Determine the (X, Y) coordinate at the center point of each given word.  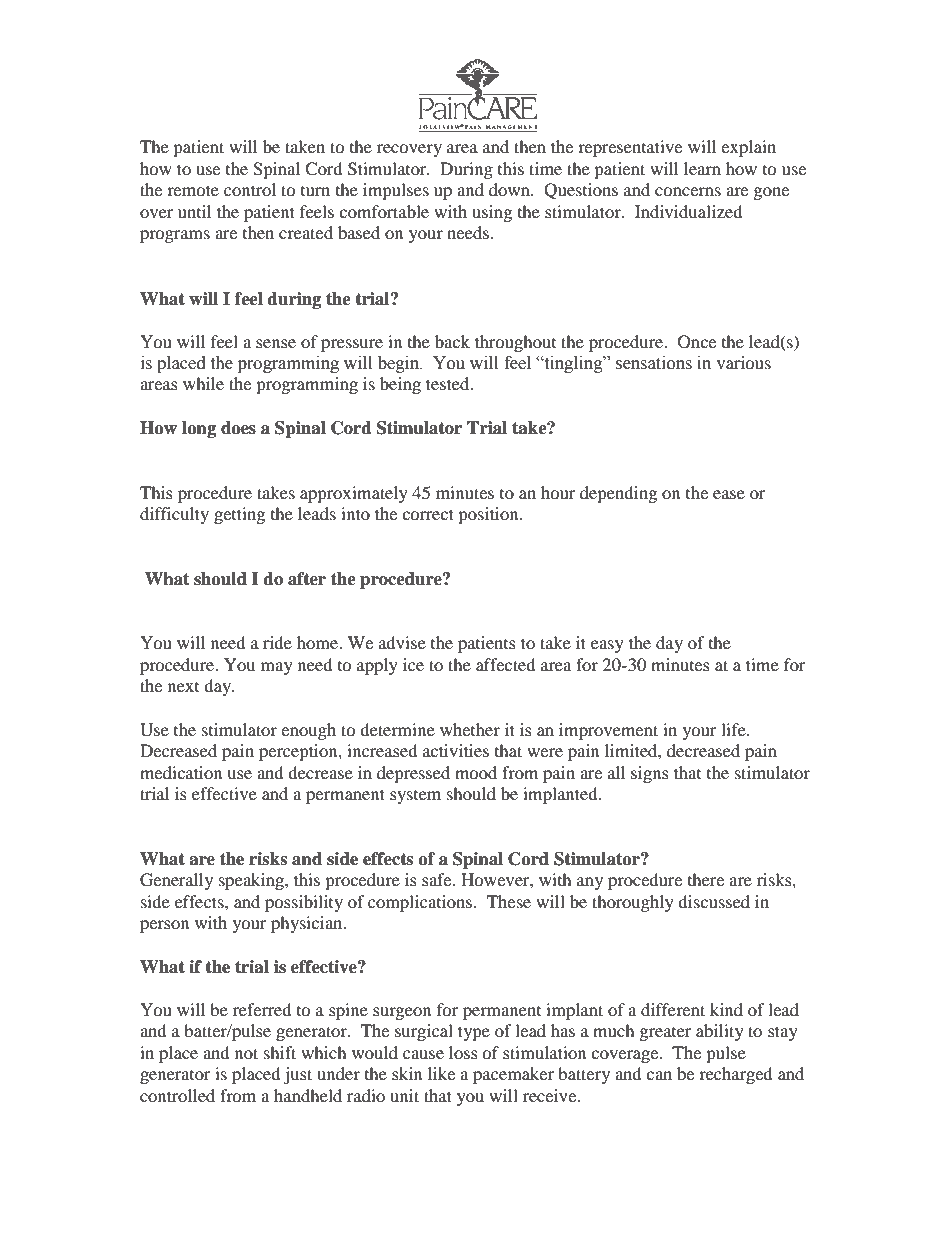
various (744, 362)
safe (438, 879)
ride (277, 642)
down (511, 189)
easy (607, 646)
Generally (176, 881)
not (246, 1053)
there (706, 879)
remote (193, 190)
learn (702, 168)
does (238, 428)
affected (506, 664)
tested (449, 383)
